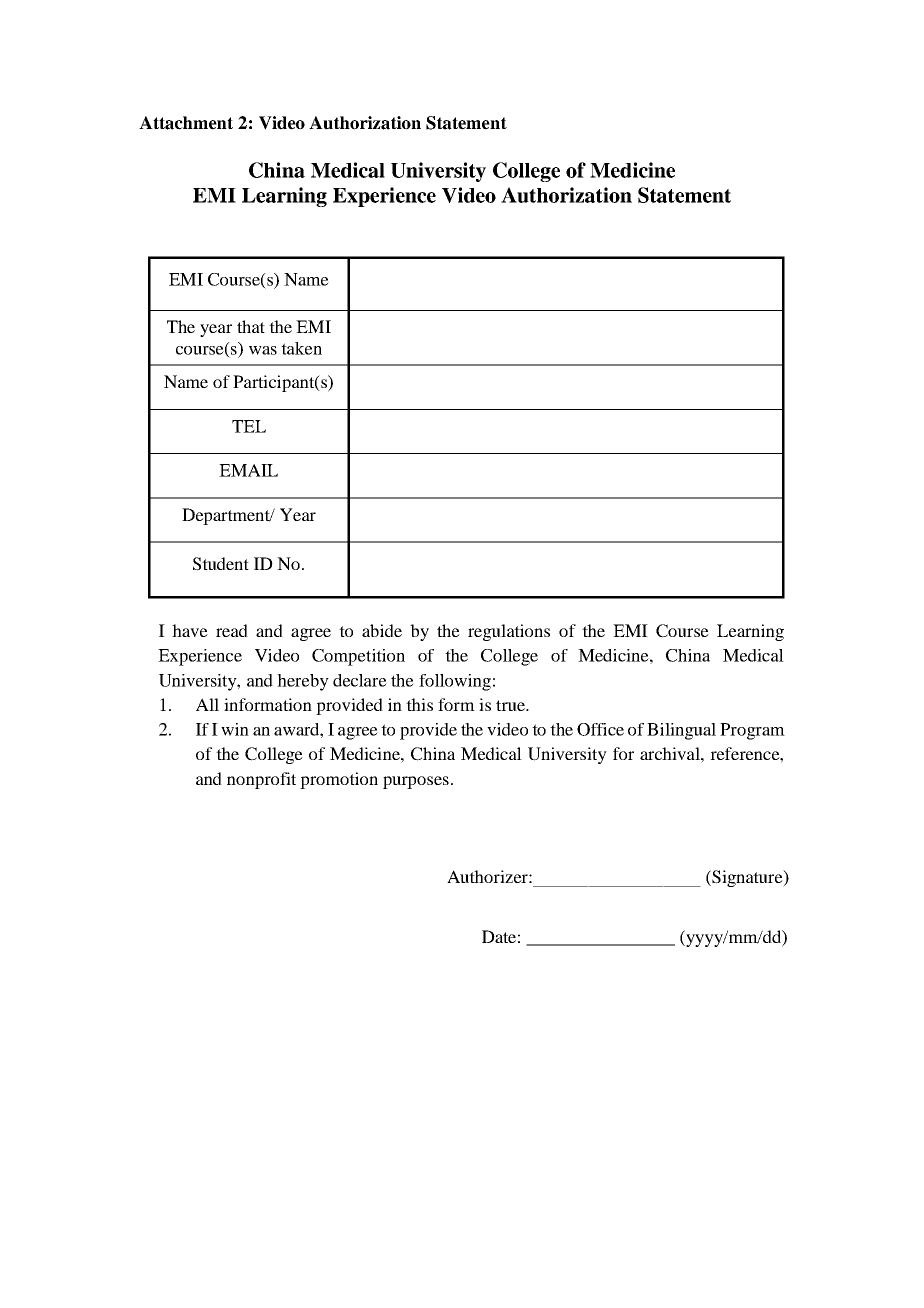  I want to click on regulations, so click(509, 632).
